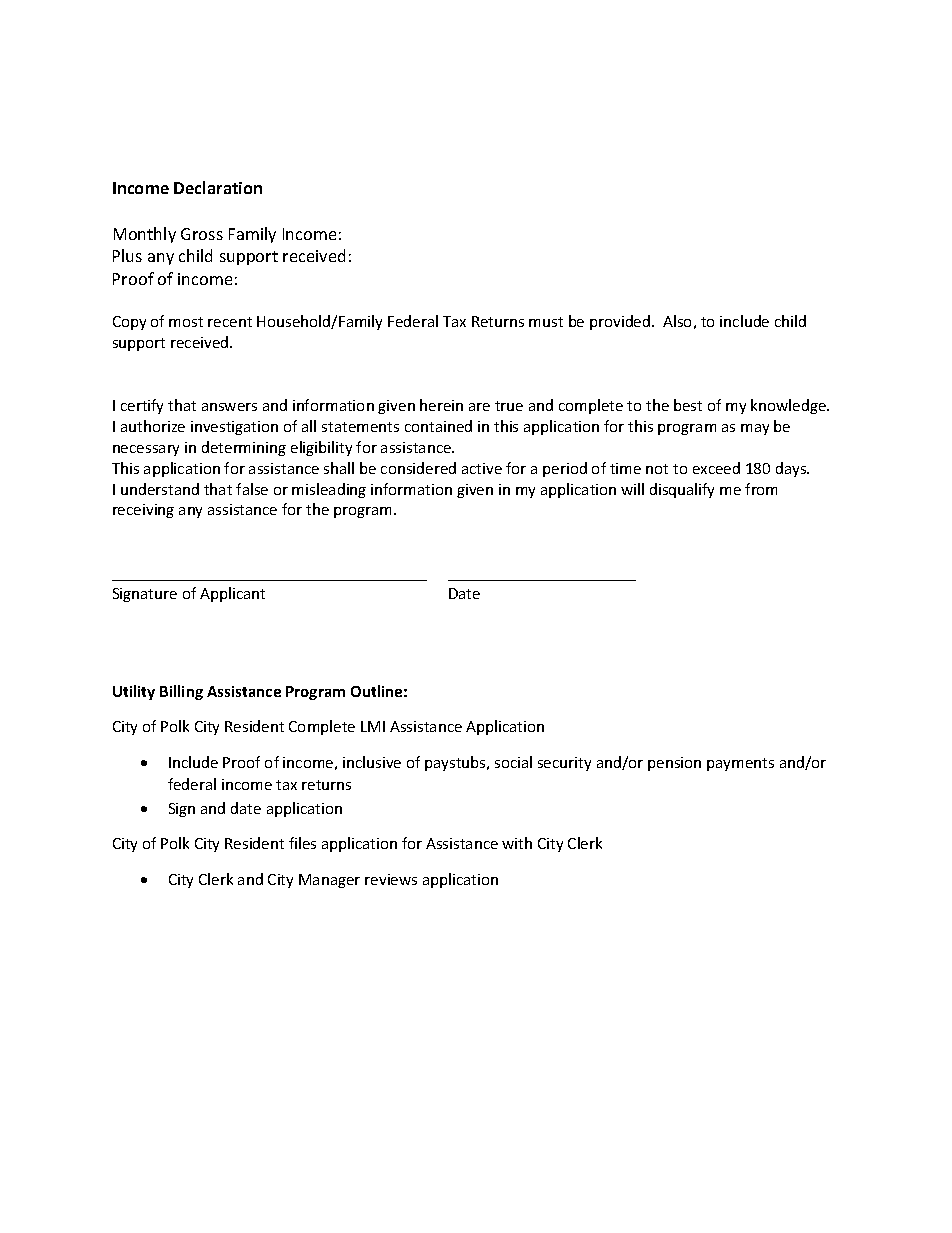 The height and width of the image is (1233, 952). What do you see at coordinates (456, 763) in the image?
I see `paystubs` at bounding box center [456, 763].
